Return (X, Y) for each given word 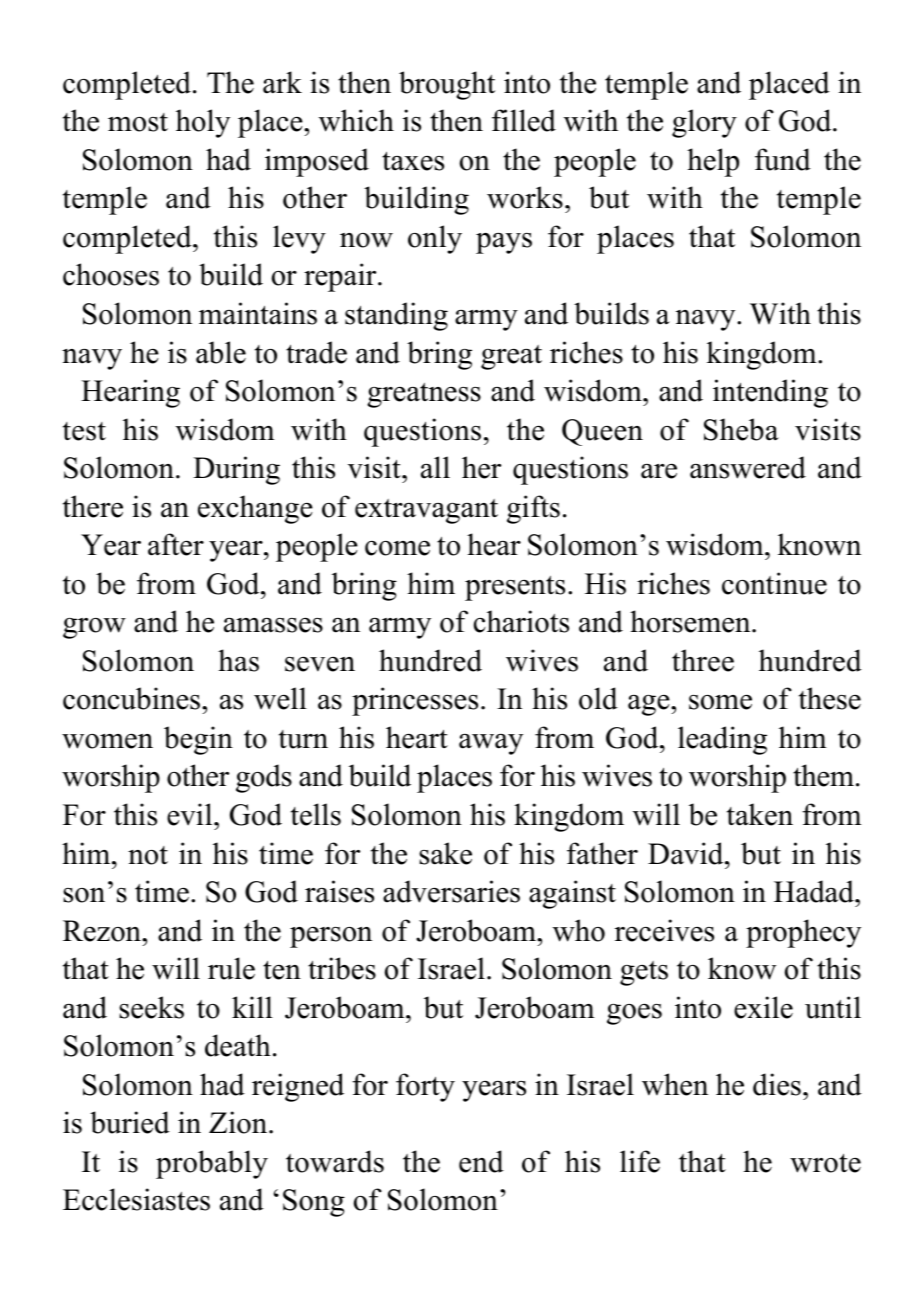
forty (425, 1087)
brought (447, 85)
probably (212, 1164)
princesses (415, 701)
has (238, 660)
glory (704, 123)
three (703, 660)
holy (203, 123)
